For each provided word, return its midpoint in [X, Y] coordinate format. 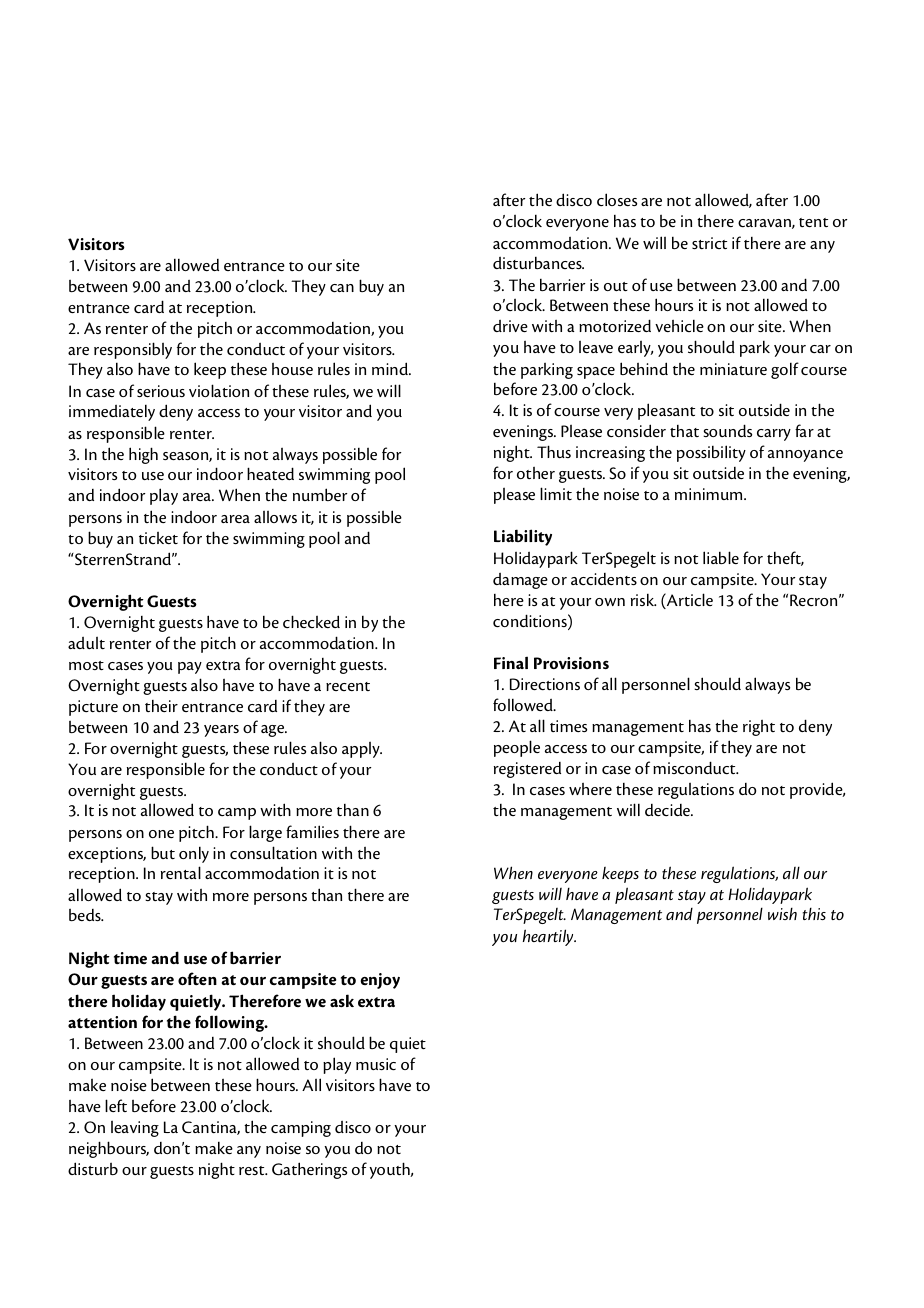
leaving [135, 1128]
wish [782, 914]
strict [709, 243]
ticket [158, 538]
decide [668, 810]
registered [527, 770]
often [197, 978]
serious [161, 391]
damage [520, 581]
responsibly [133, 350]
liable [721, 557]
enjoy [380, 981]
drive [510, 326]
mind [391, 368]
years [221, 731]
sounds [727, 430]
